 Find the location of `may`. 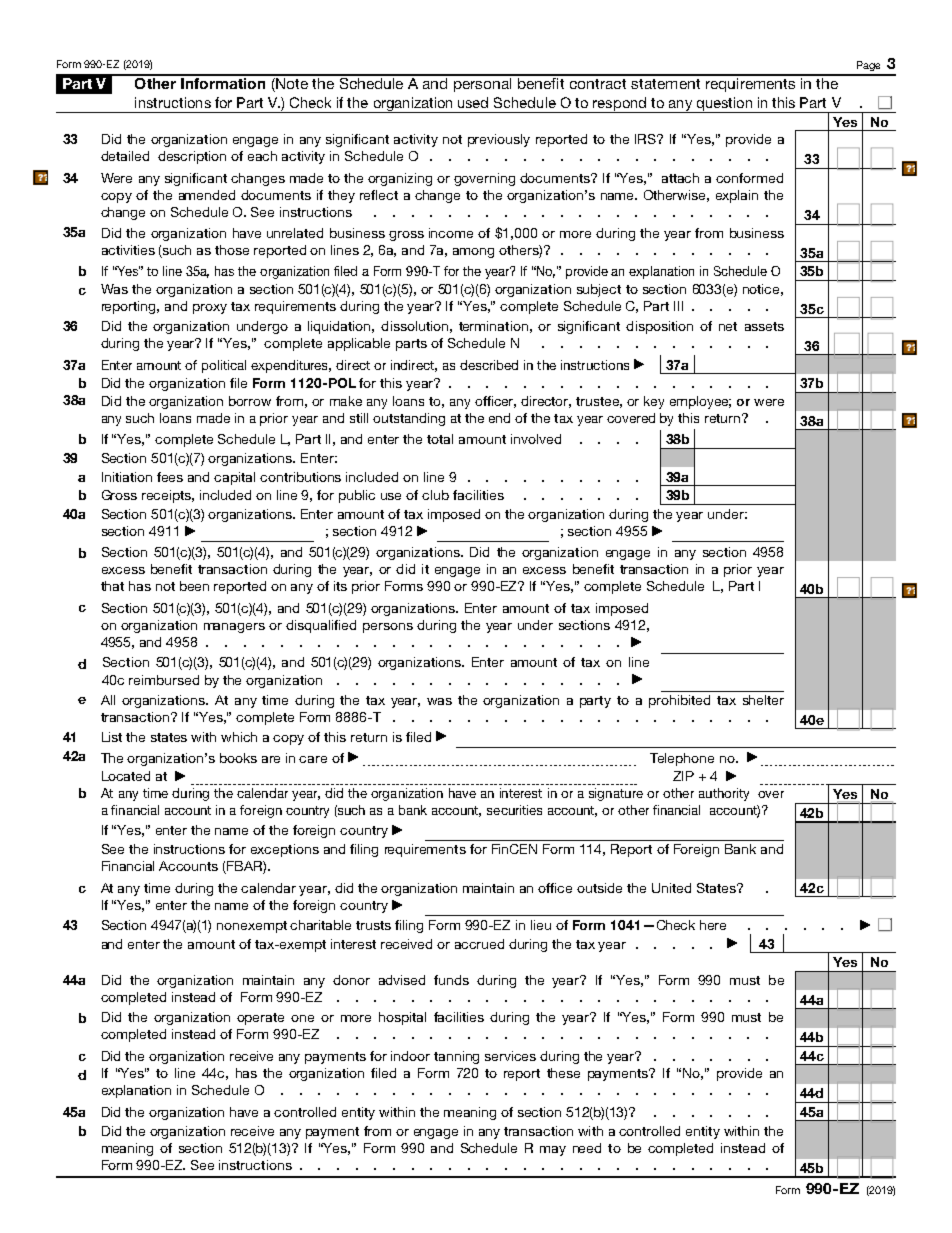

may is located at coordinates (553, 1151).
